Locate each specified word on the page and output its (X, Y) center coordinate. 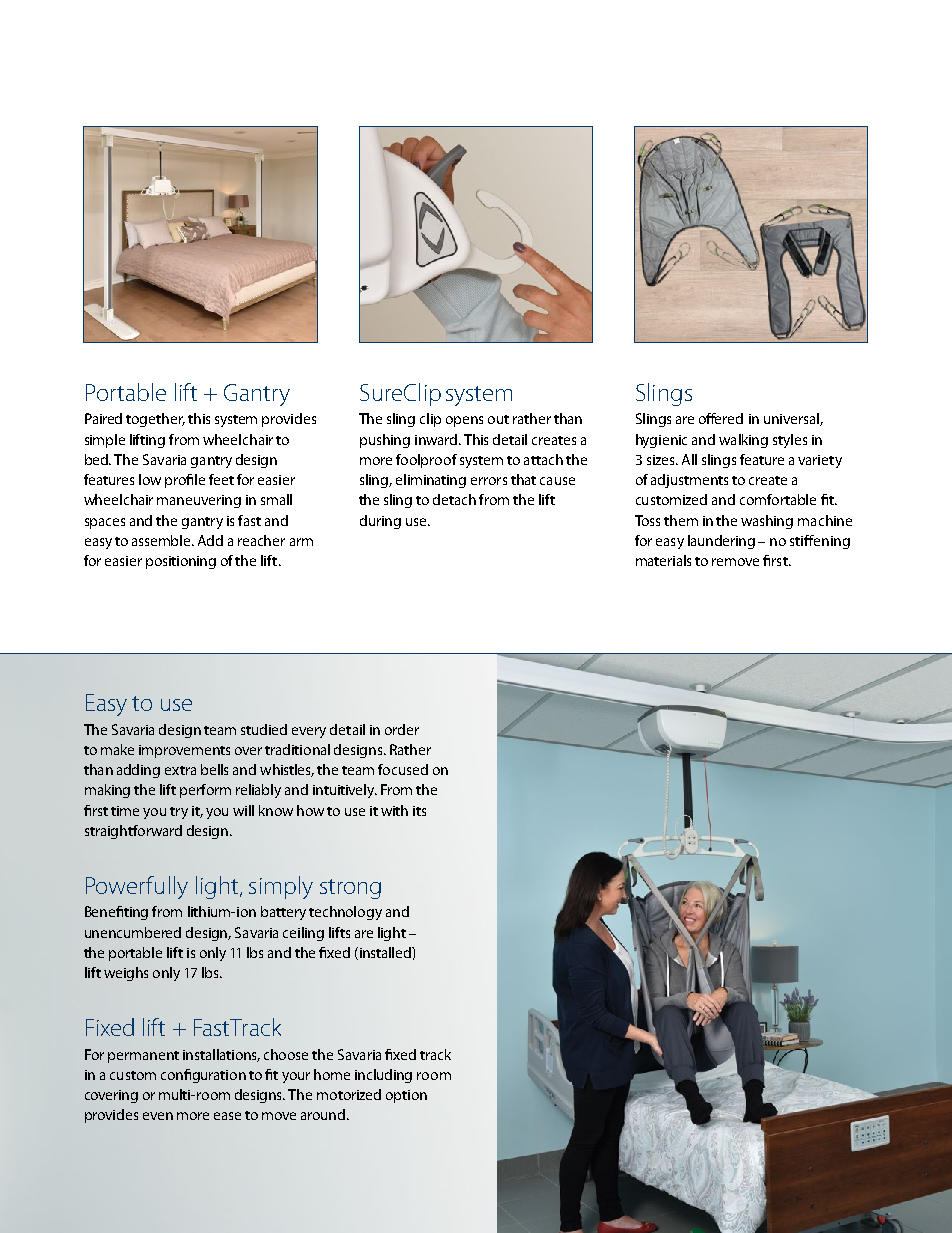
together (155, 420)
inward (437, 439)
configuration (203, 1076)
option (406, 1096)
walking (743, 441)
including (383, 1076)
